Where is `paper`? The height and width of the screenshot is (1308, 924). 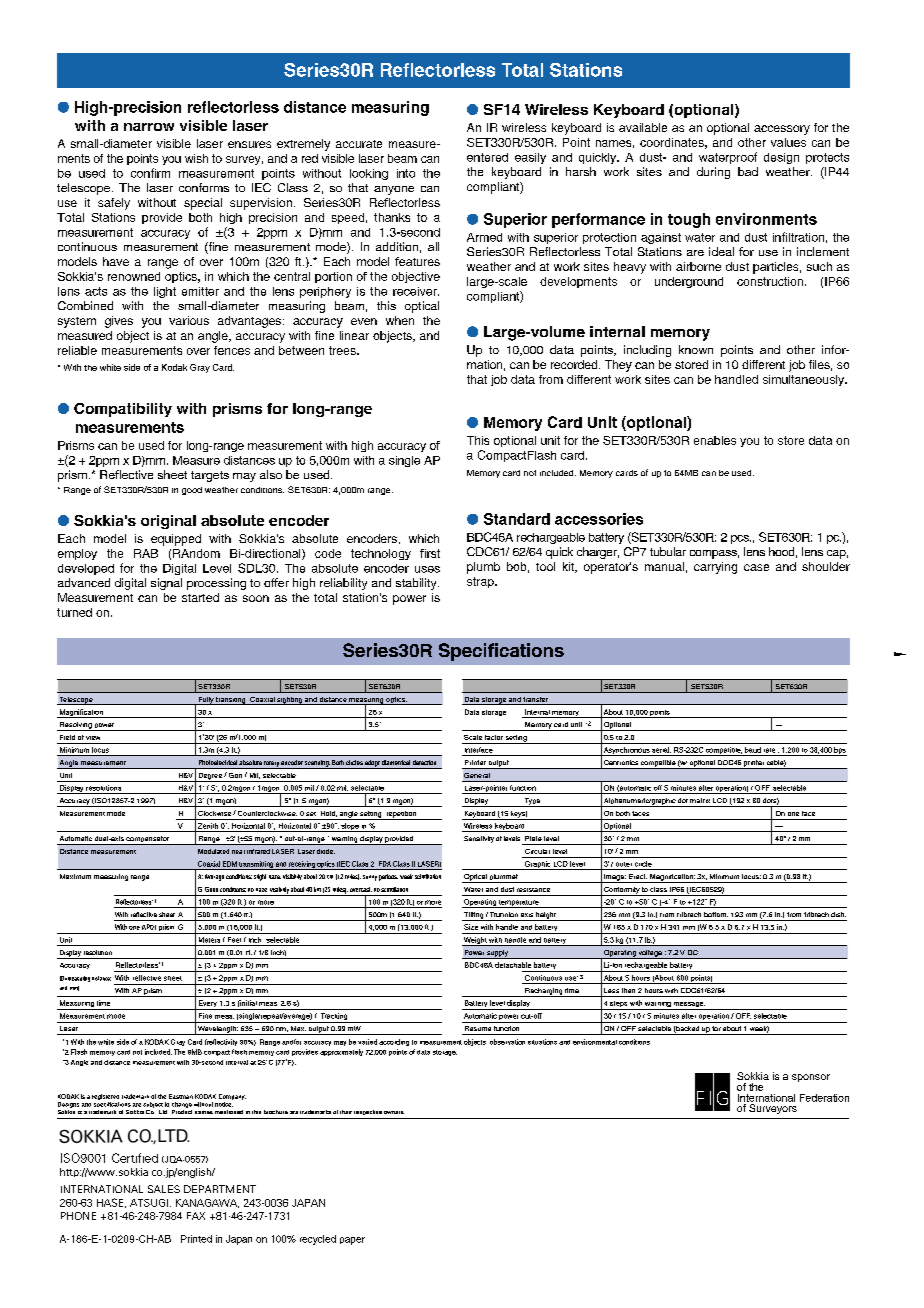
paper is located at coordinates (352, 1241).
